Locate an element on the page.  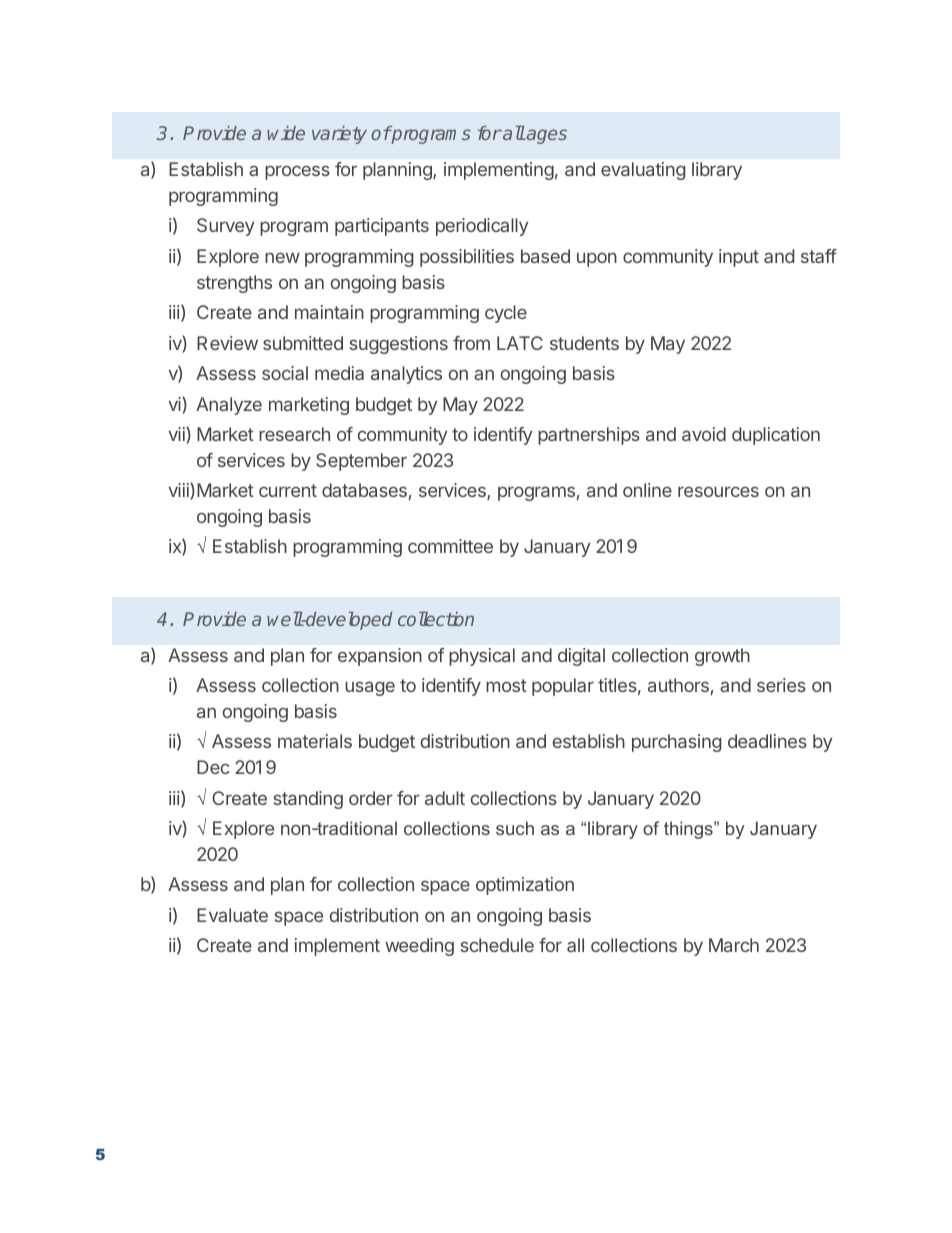
process is located at coordinates (297, 172).
